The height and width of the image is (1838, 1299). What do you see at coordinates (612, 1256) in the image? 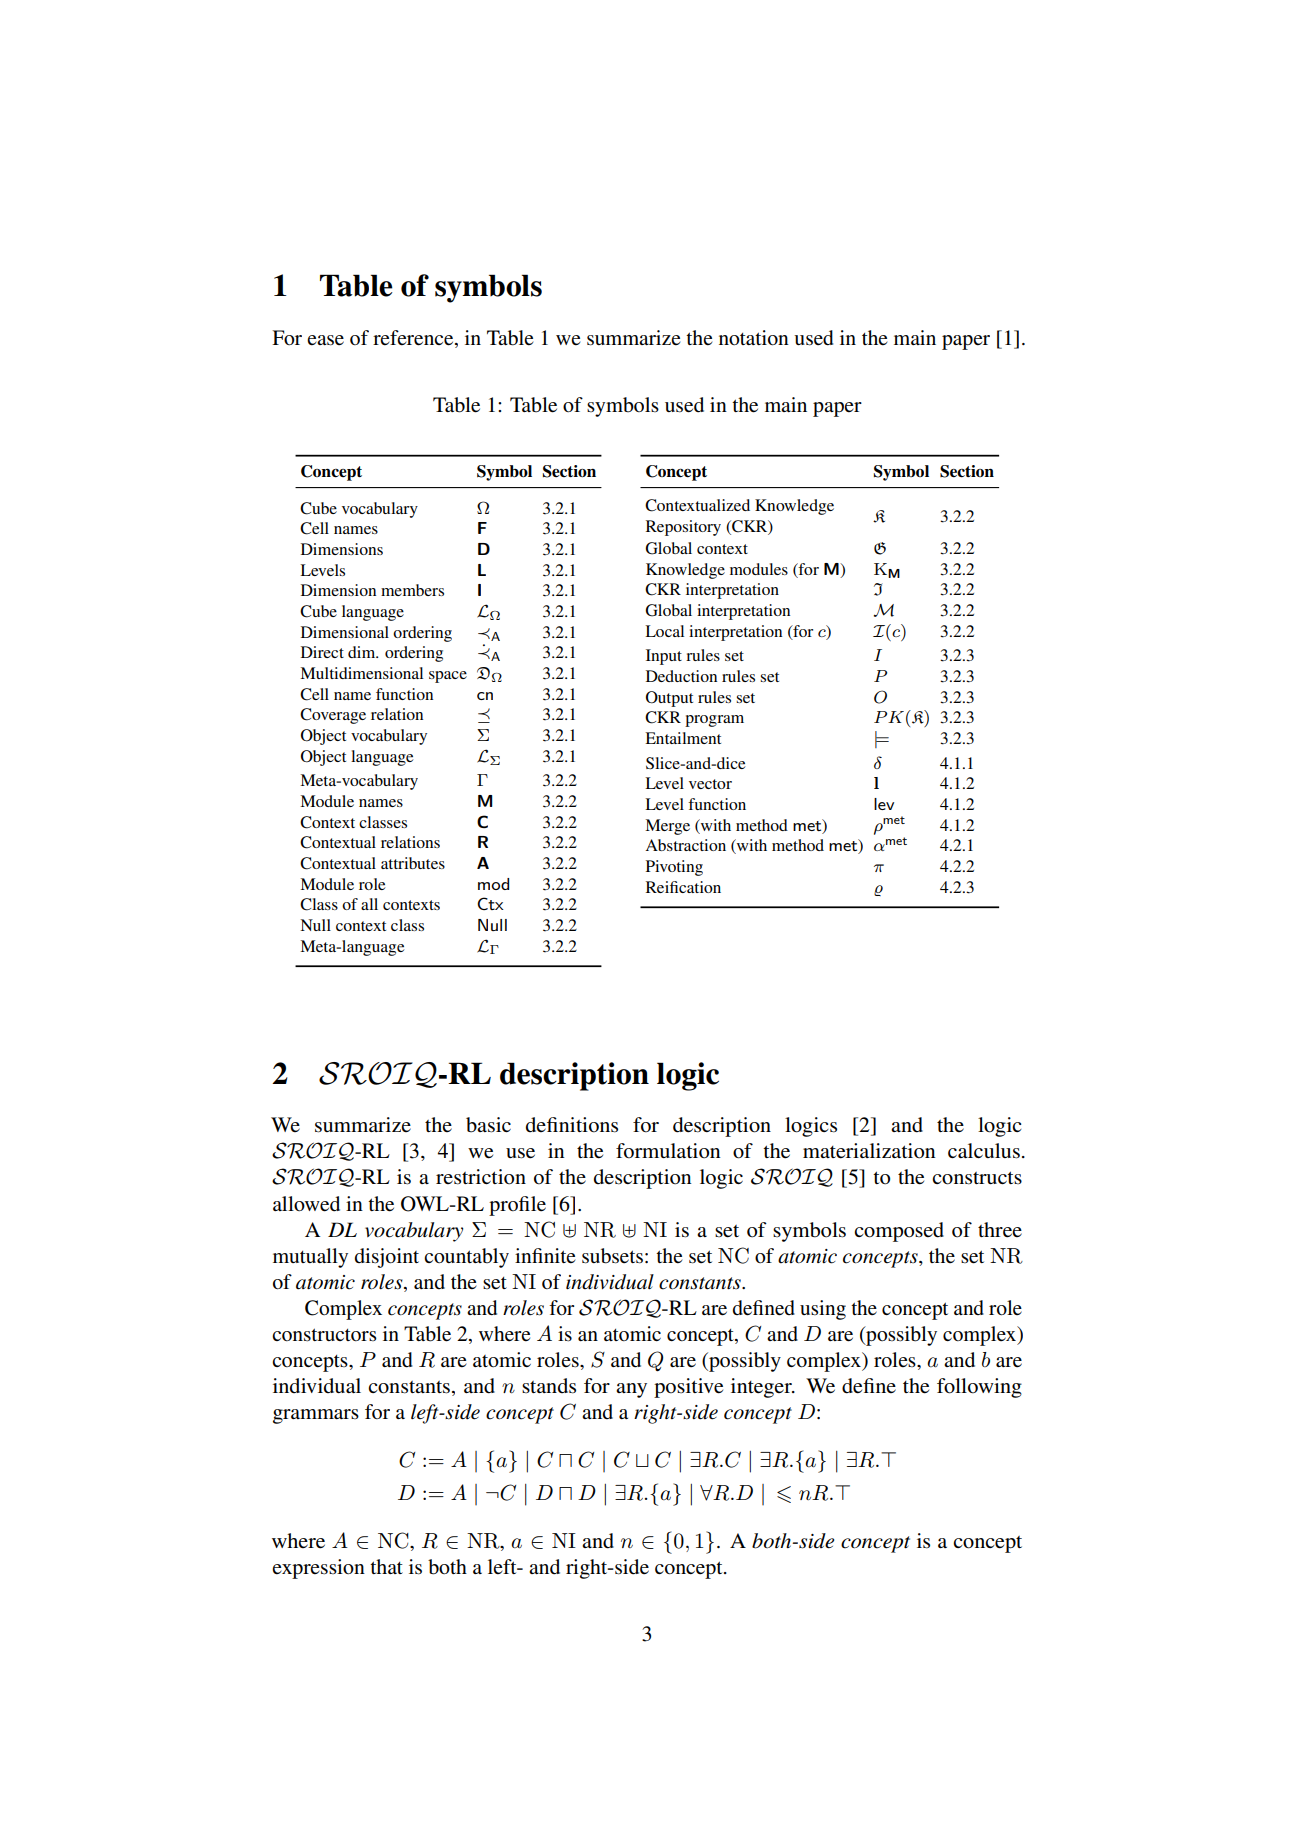
I see `subsets` at bounding box center [612, 1256].
